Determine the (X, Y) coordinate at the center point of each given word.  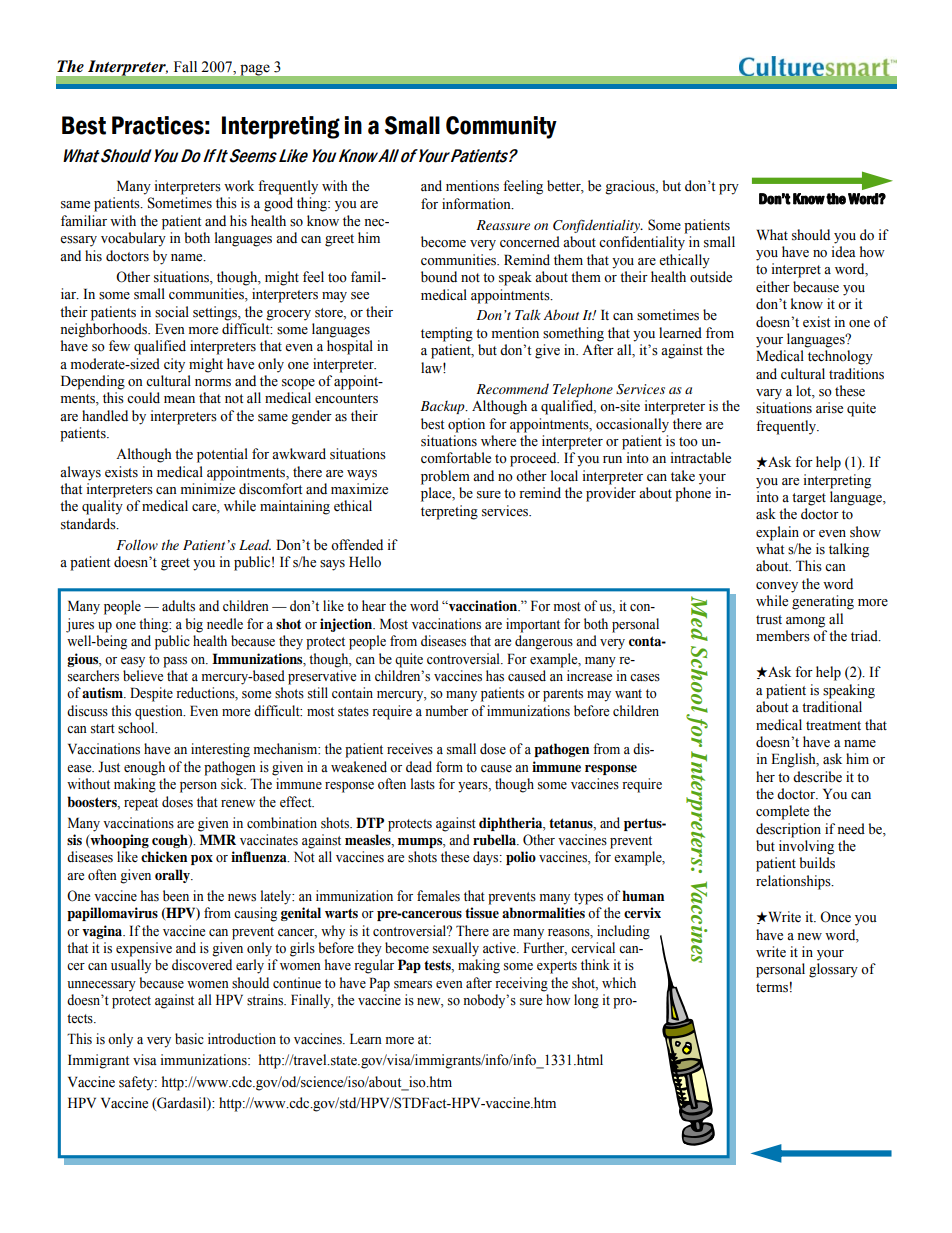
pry (729, 189)
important (533, 625)
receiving (521, 984)
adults (178, 606)
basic (189, 1038)
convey (777, 587)
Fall (185, 66)
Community (501, 127)
